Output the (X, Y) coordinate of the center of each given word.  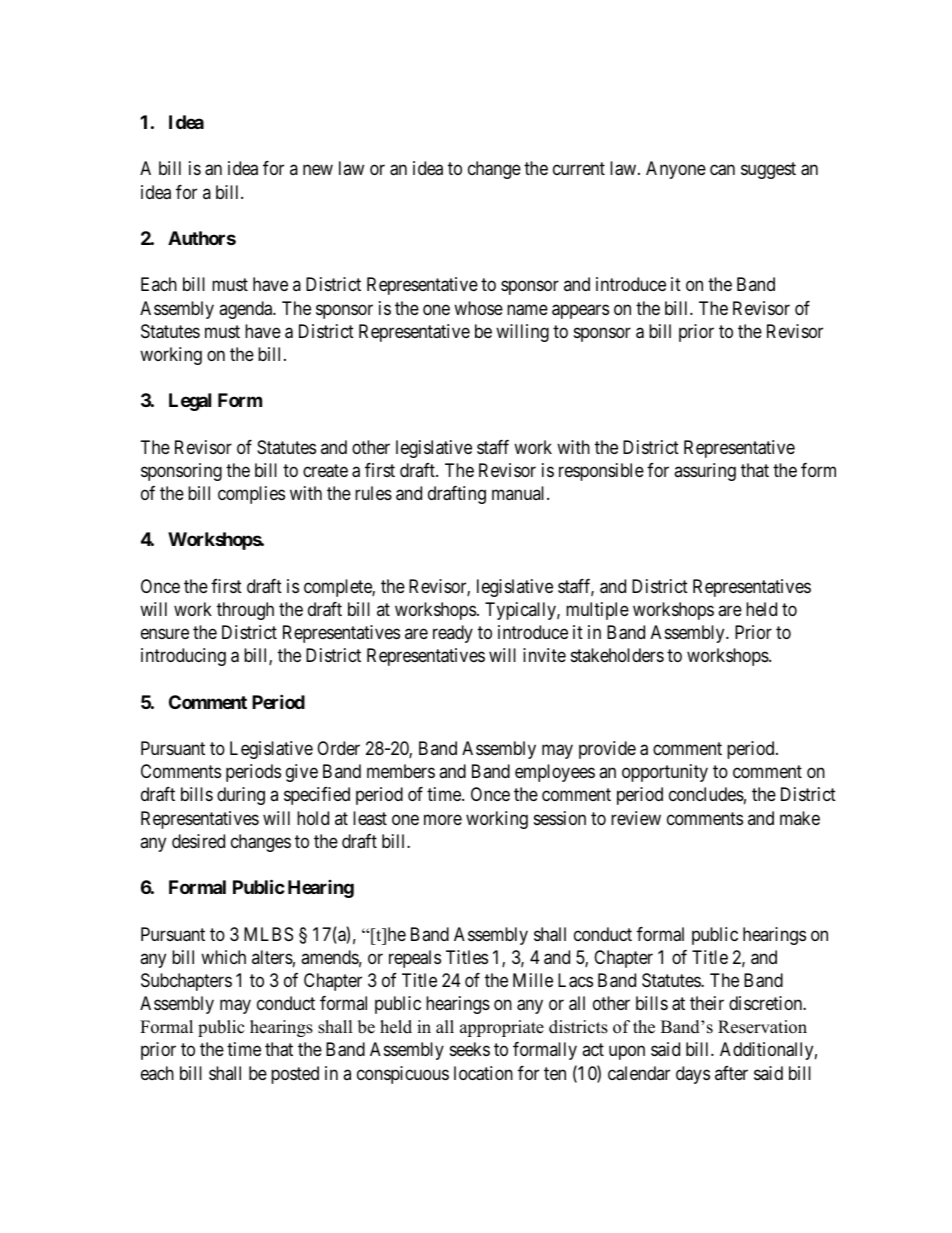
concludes (706, 794)
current (579, 169)
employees (555, 773)
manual (520, 493)
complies (251, 495)
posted (295, 1075)
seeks (470, 1049)
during (241, 796)
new (318, 170)
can (722, 170)
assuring (705, 472)
